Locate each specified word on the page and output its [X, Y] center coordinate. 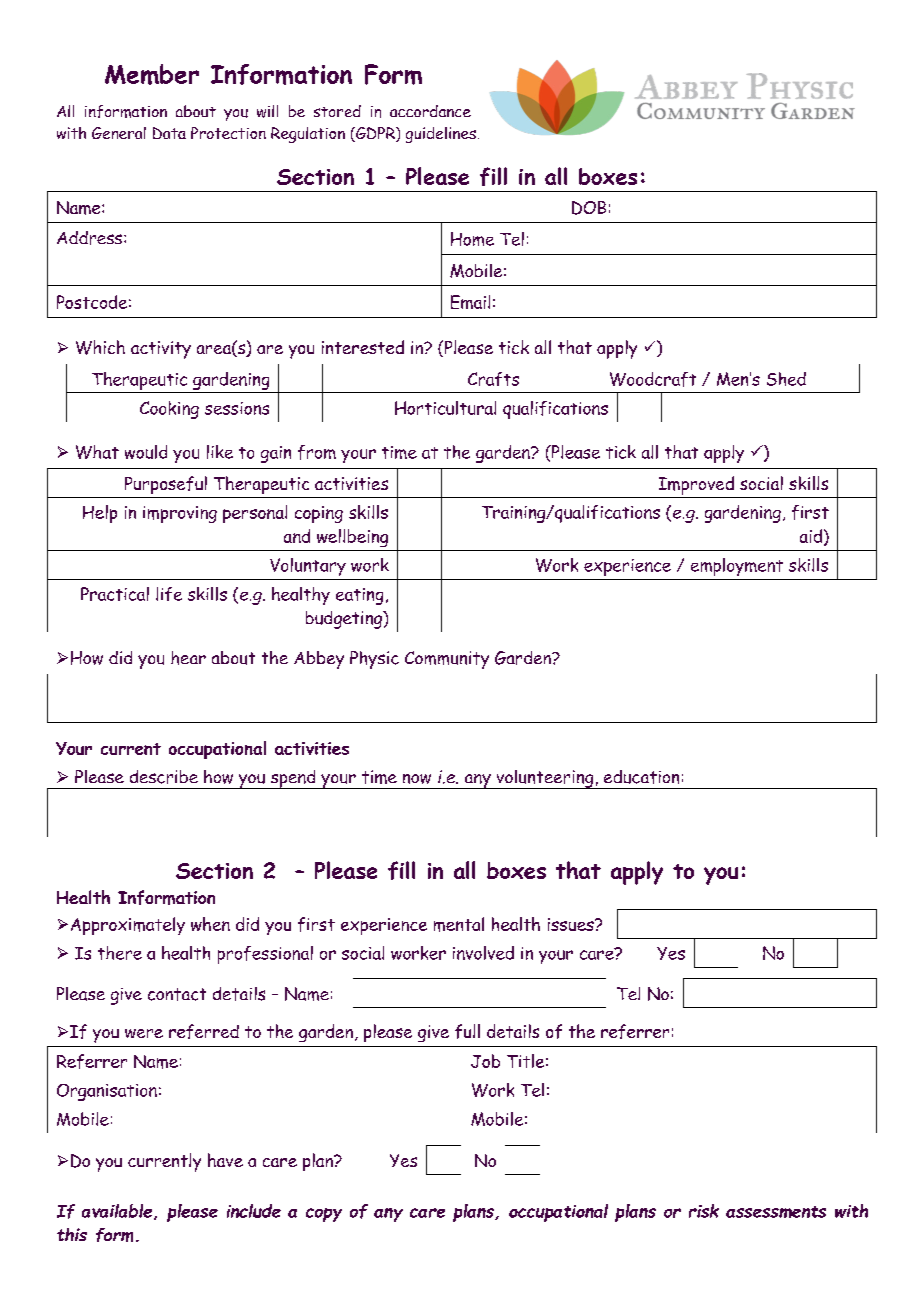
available [117, 1211]
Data [169, 133]
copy [324, 1215]
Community [447, 660]
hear [188, 658]
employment [737, 567]
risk [704, 1211]
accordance [430, 111]
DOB [589, 208]
